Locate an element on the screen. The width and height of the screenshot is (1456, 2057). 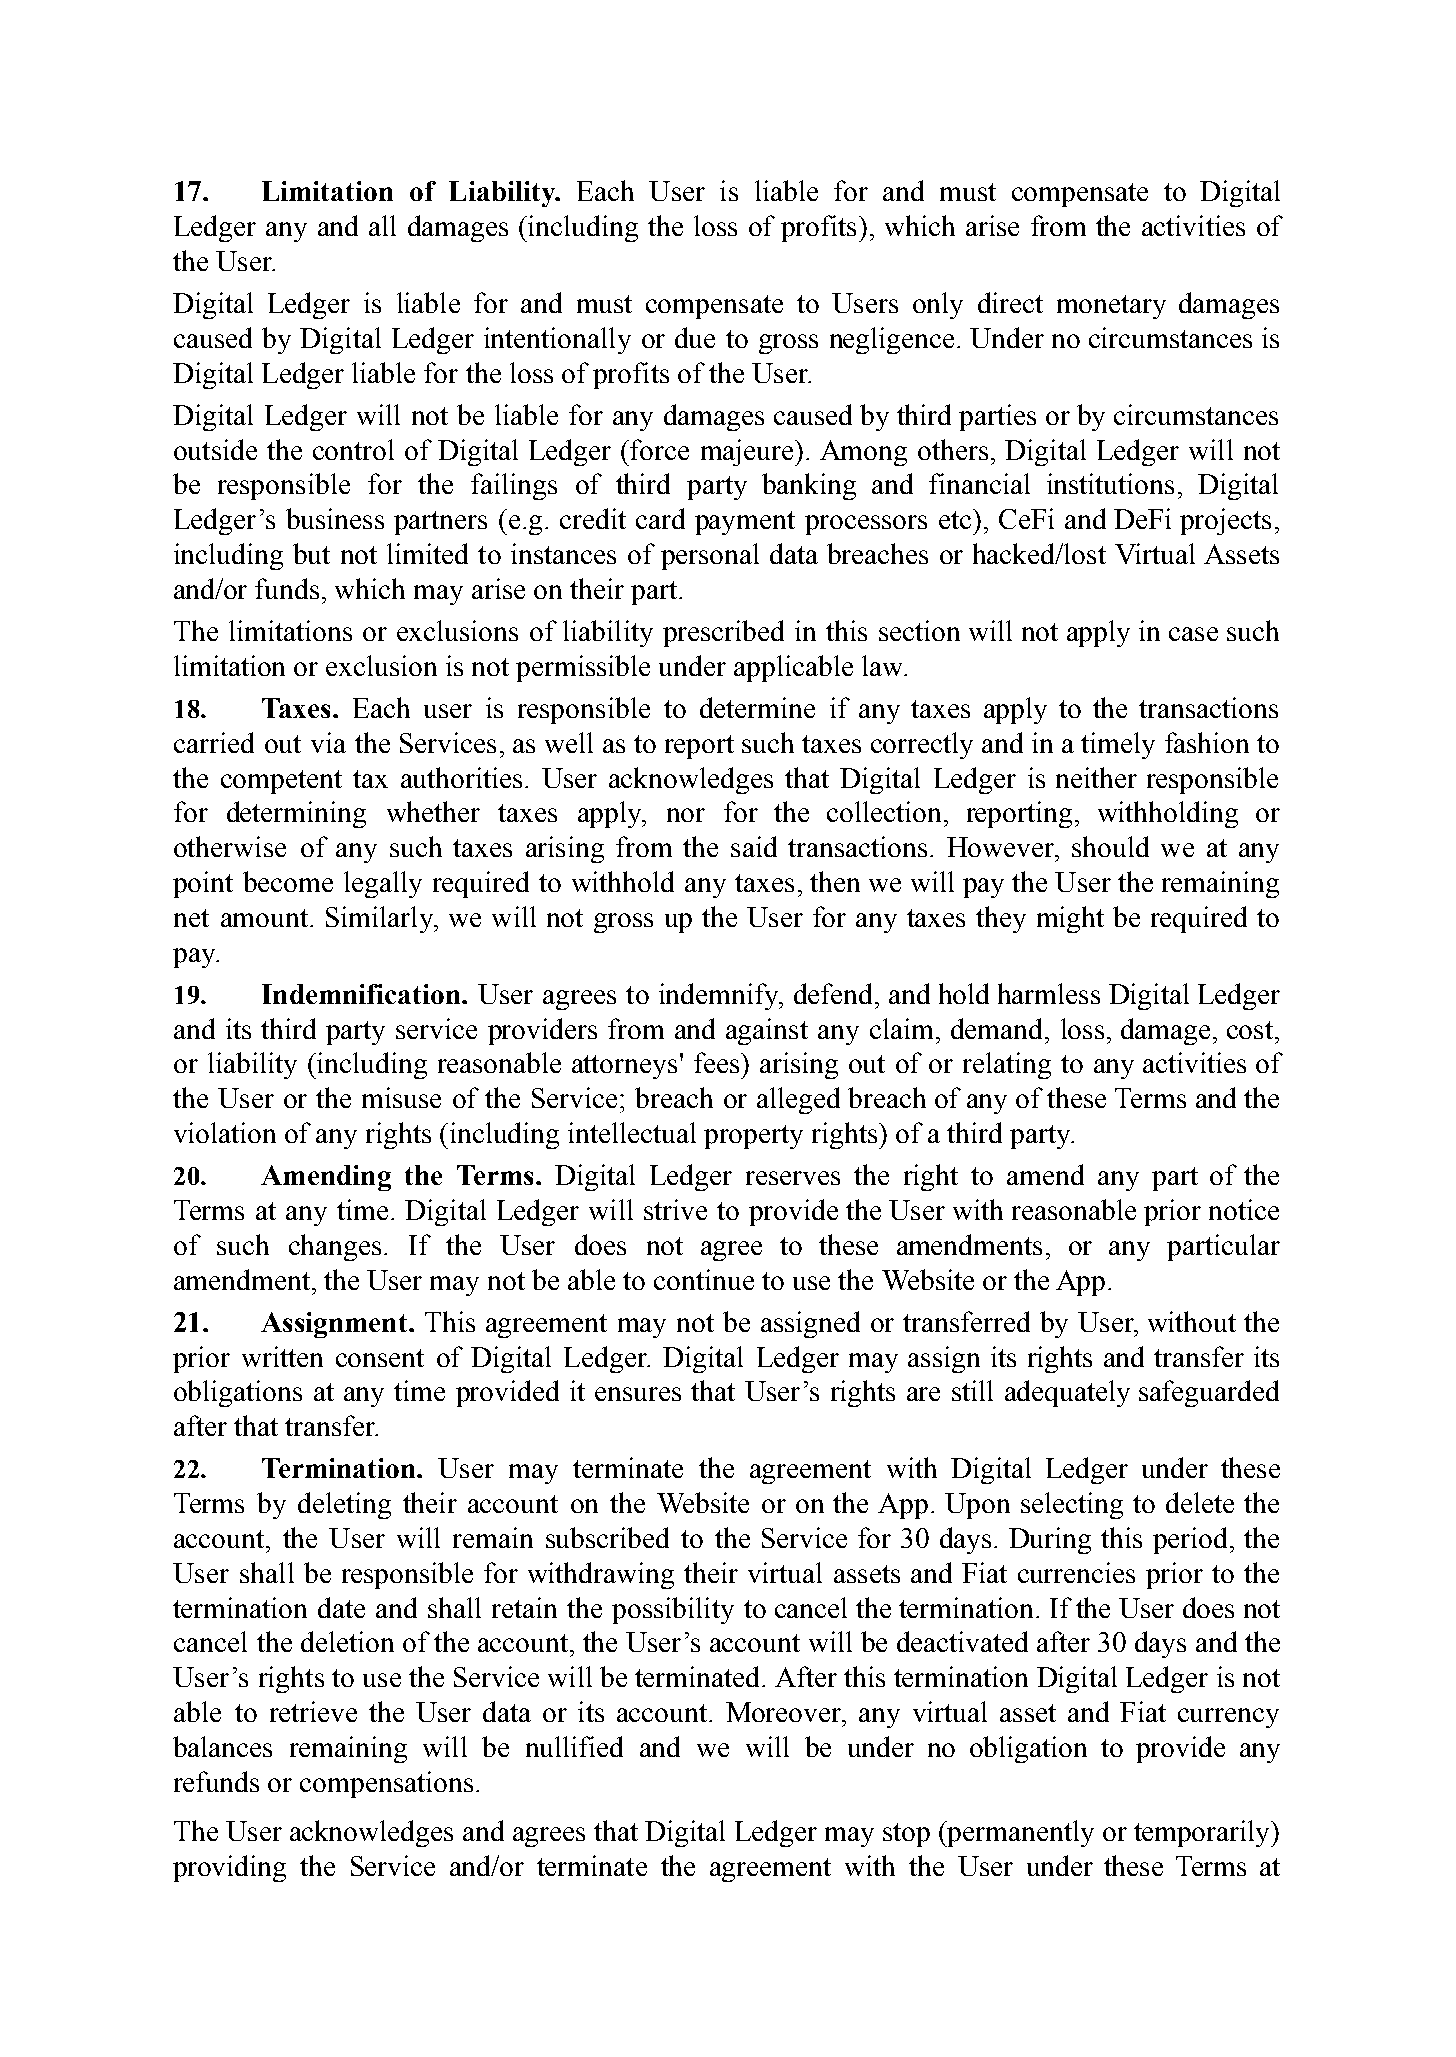
determine is located at coordinates (757, 707).
